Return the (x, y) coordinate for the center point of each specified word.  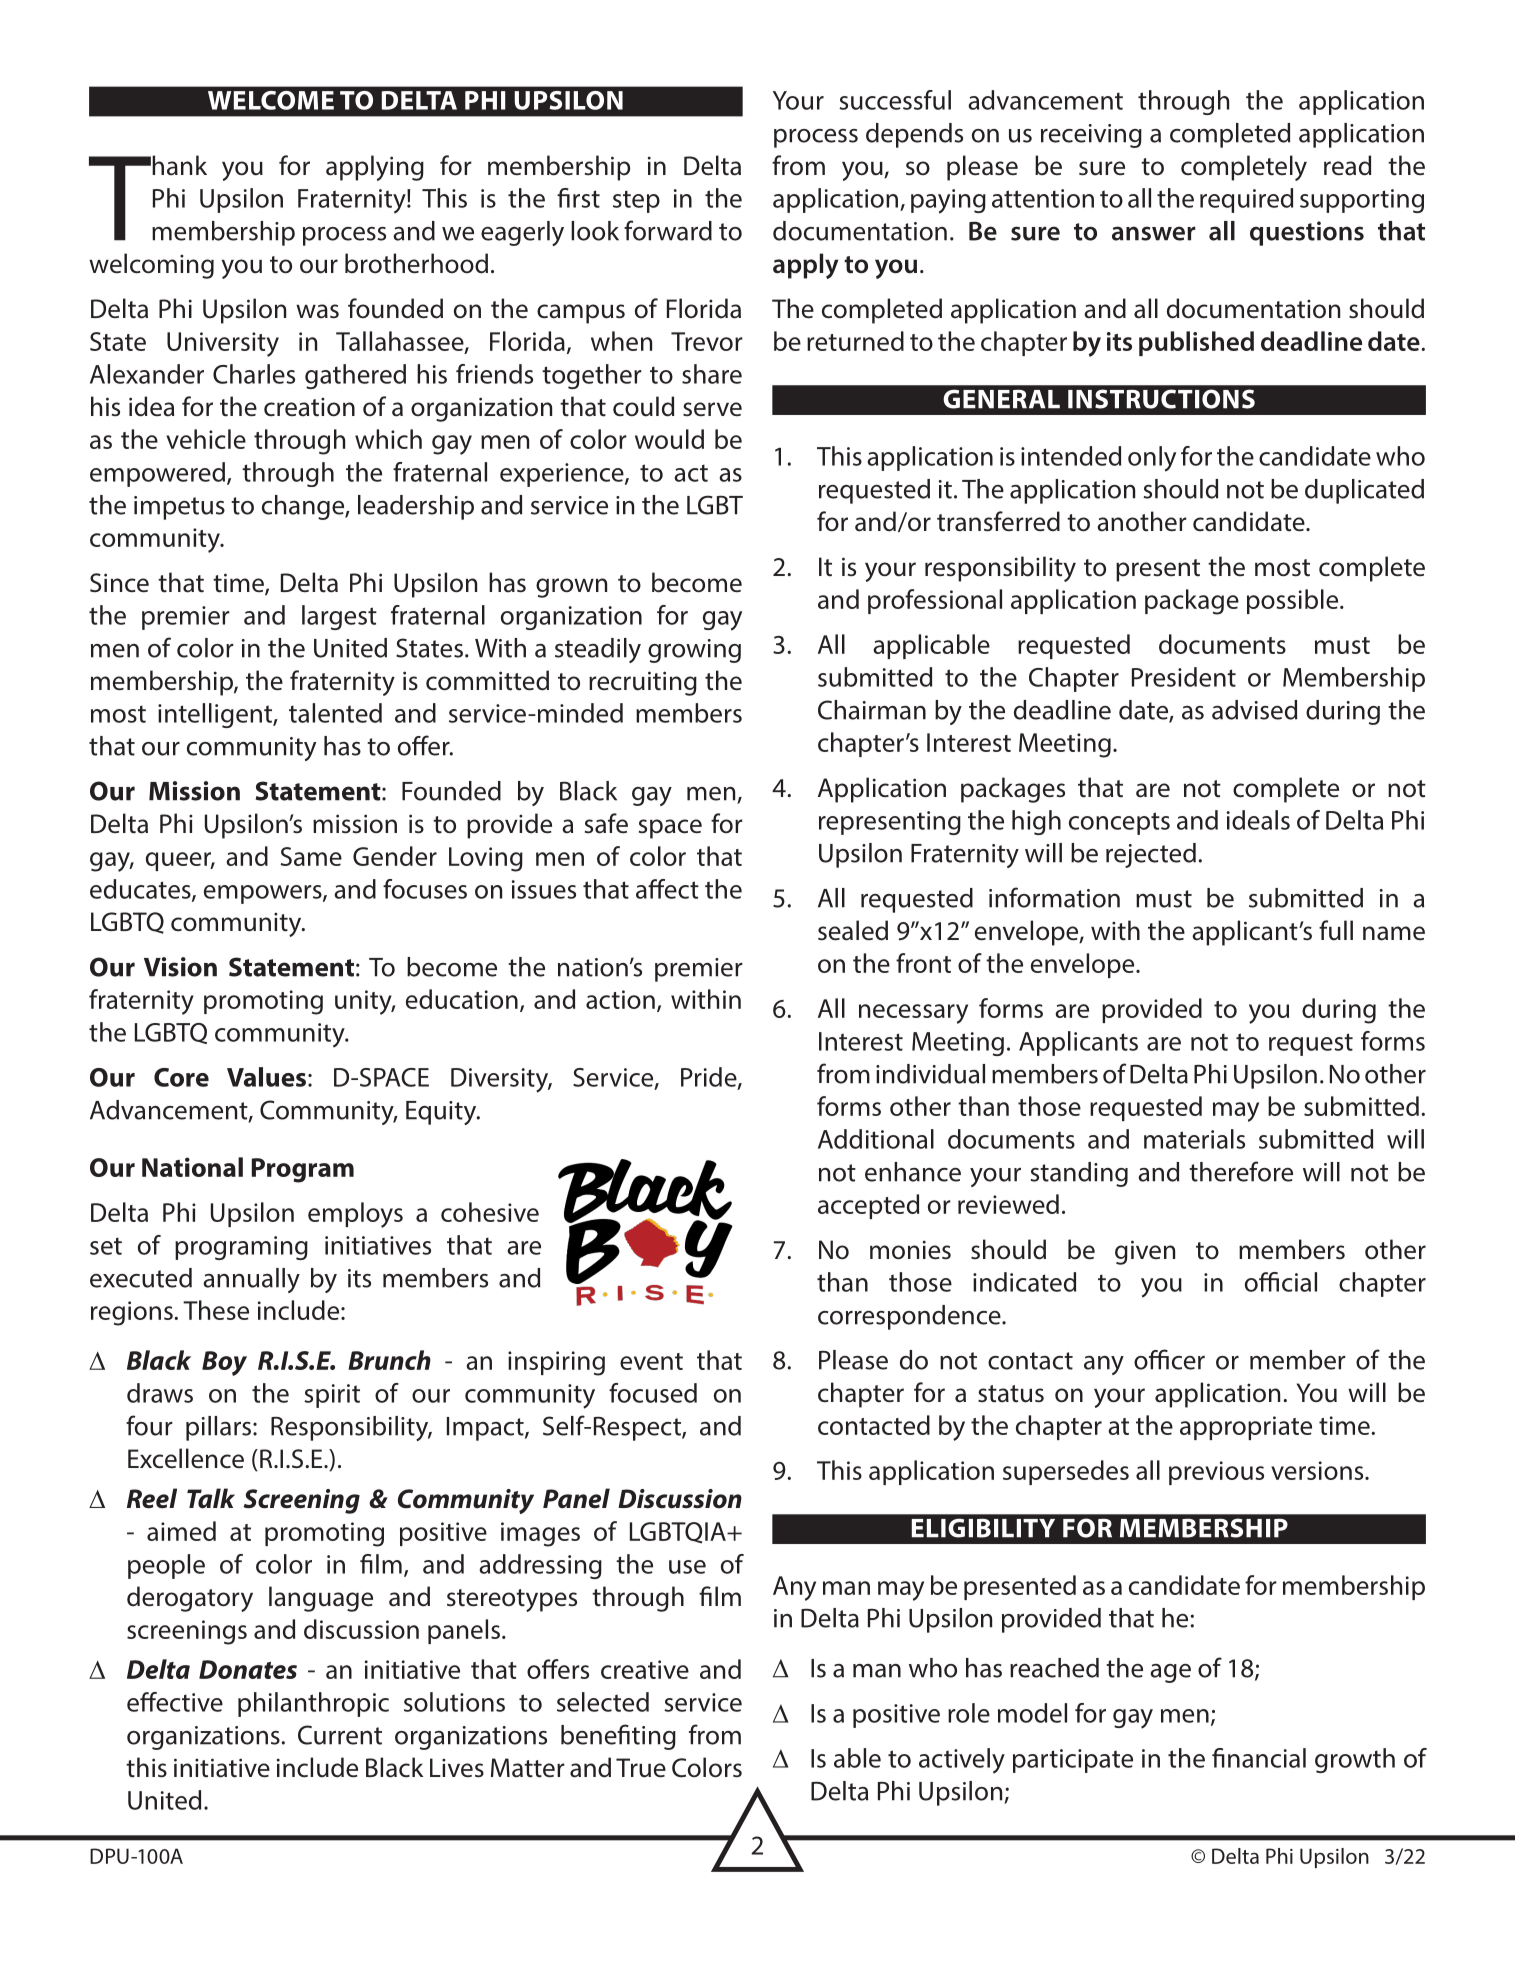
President (1184, 677)
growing (694, 651)
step (636, 201)
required (1246, 200)
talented (335, 713)
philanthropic (313, 1704)
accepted (868, 1206)
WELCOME (271, 100)
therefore (1241, 1171)
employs (355, 1215)
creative (645, 1669)
